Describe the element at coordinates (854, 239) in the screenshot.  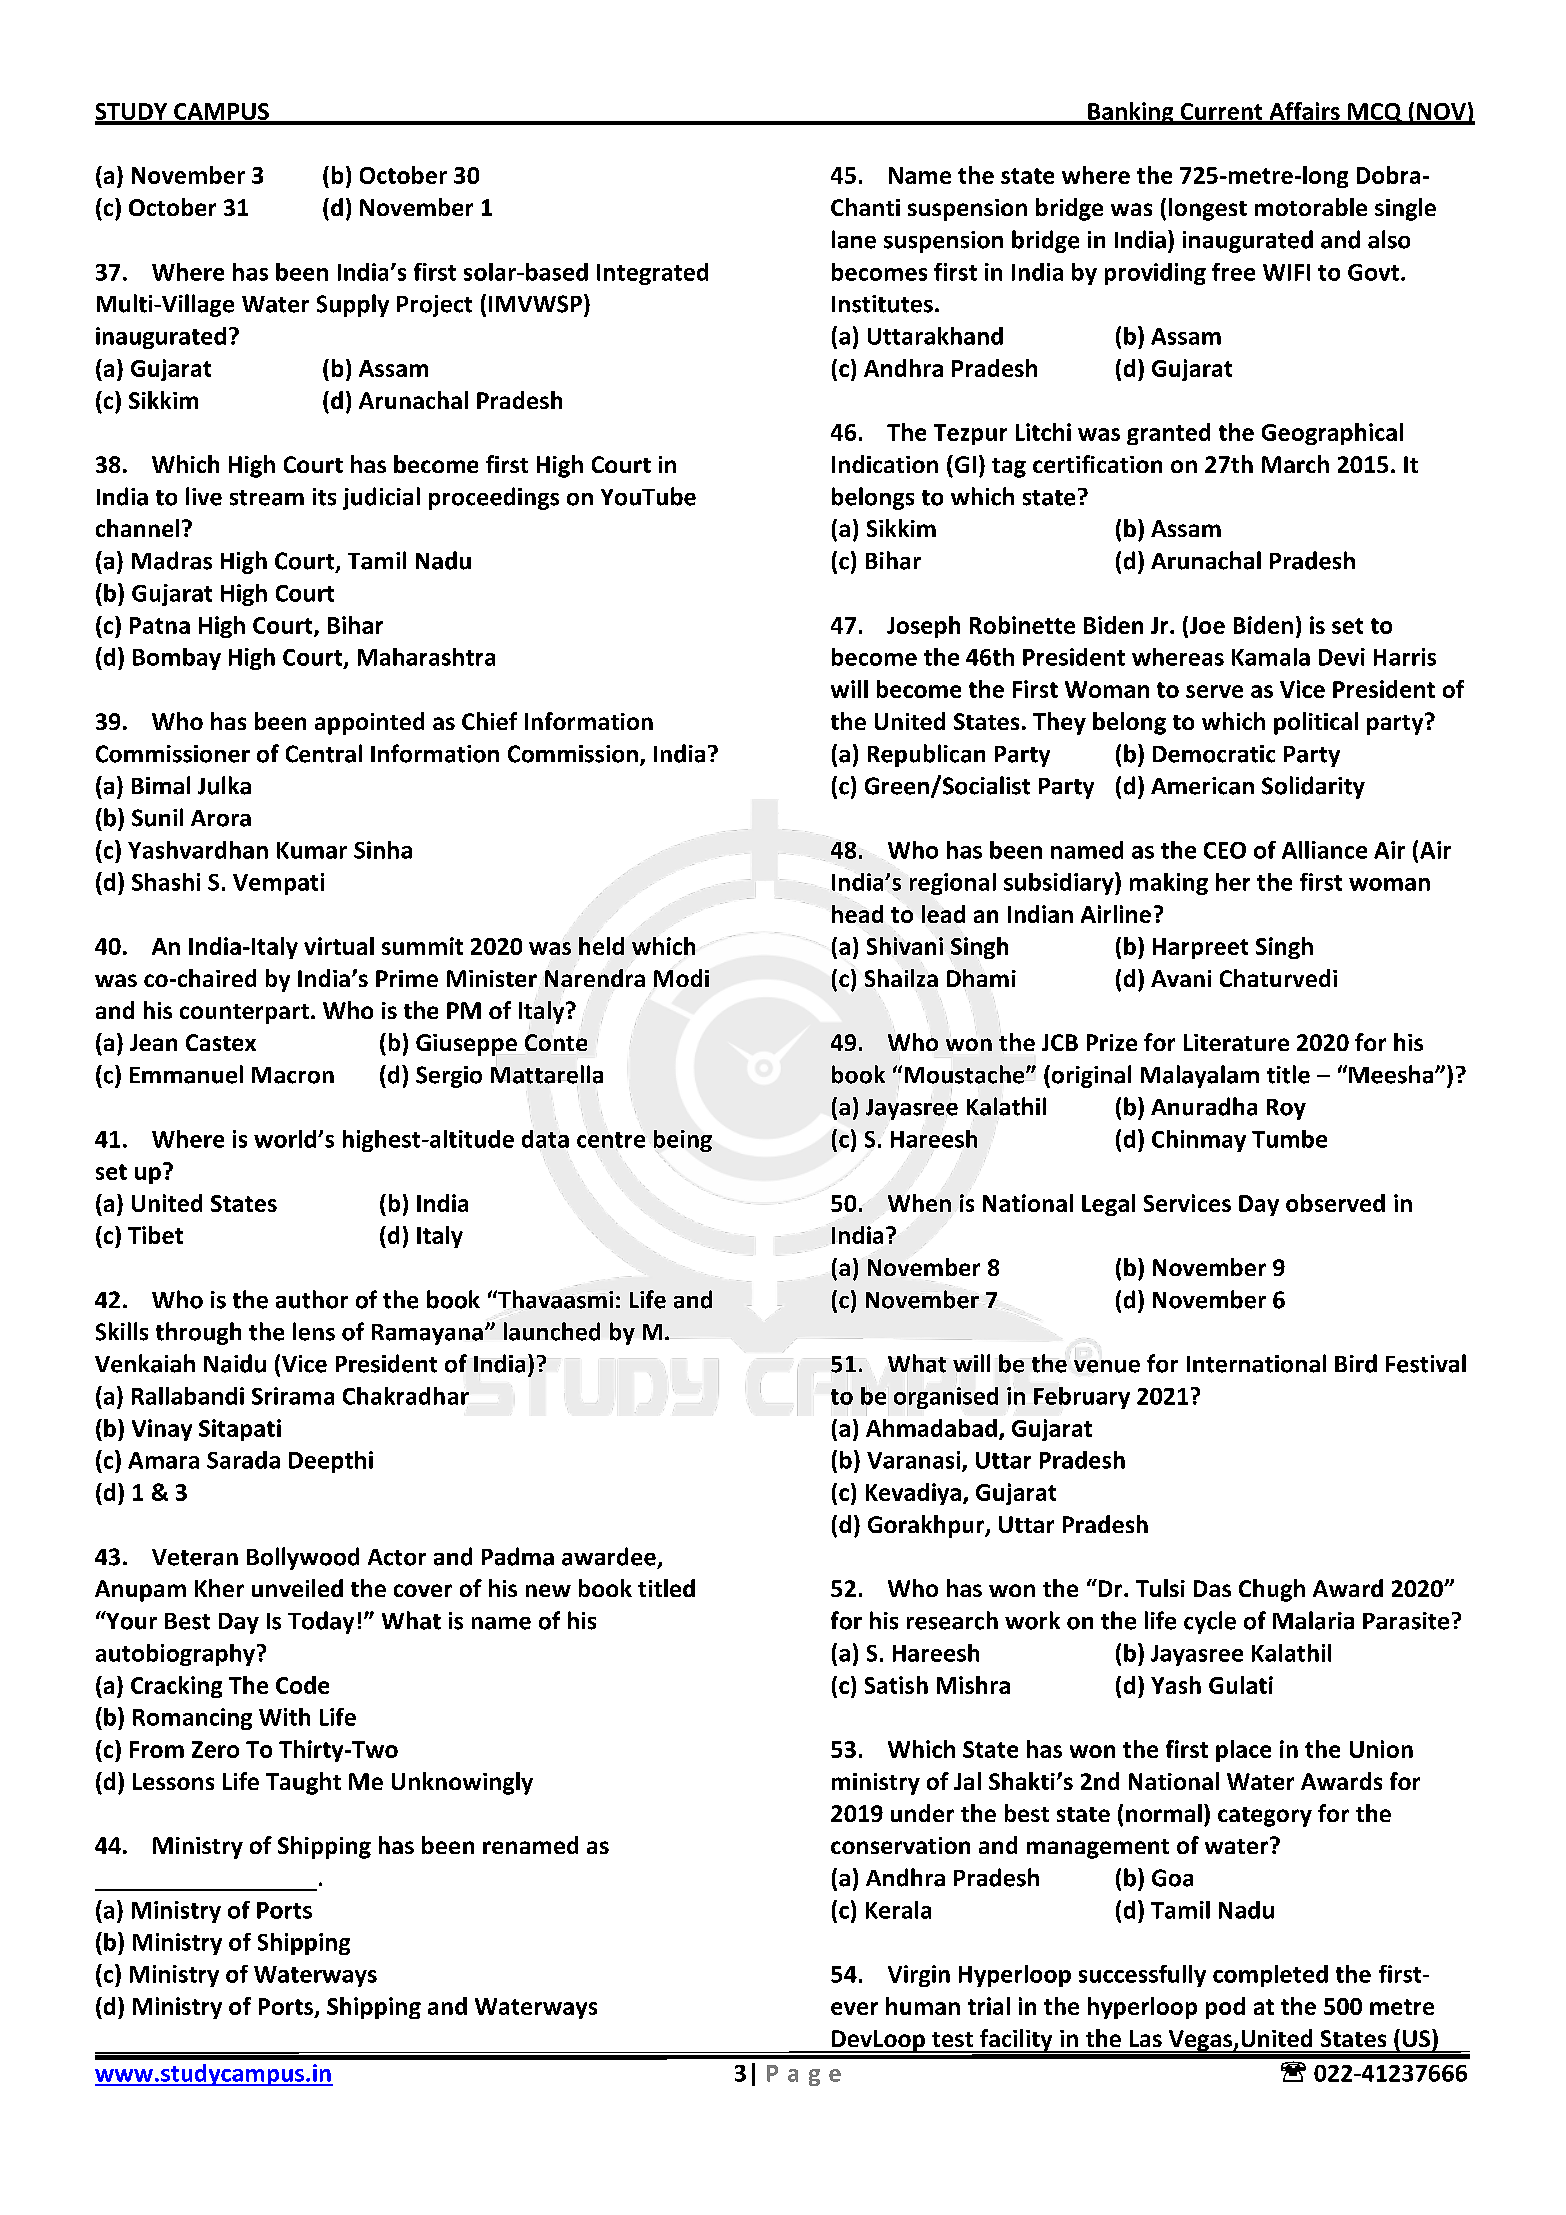
I see `lane` at that location.
